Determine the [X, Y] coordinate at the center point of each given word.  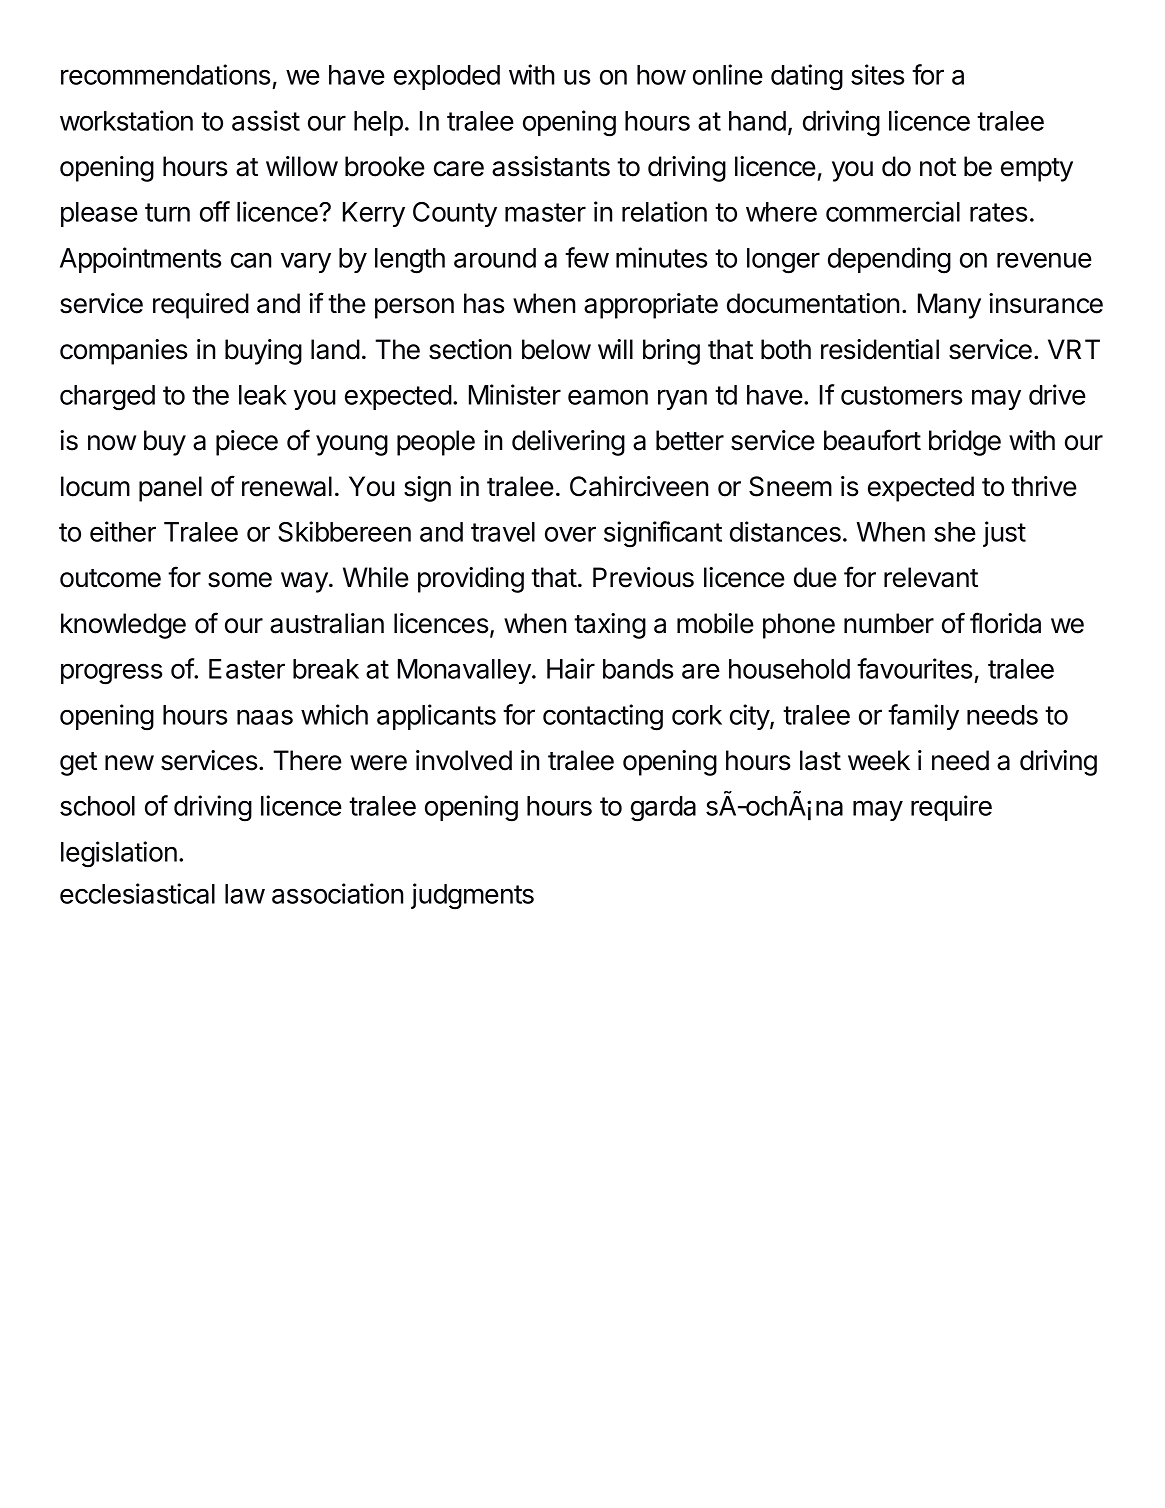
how [661, 75]
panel [170, 489]
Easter [247, 669]
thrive [1044, 486]
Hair [571, 668]
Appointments [141, 260]
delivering [568, 443]
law [245, 894]
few [587, 257]
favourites [915, 668]
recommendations [166, 74]
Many [949, 306]
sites [878, 74]
